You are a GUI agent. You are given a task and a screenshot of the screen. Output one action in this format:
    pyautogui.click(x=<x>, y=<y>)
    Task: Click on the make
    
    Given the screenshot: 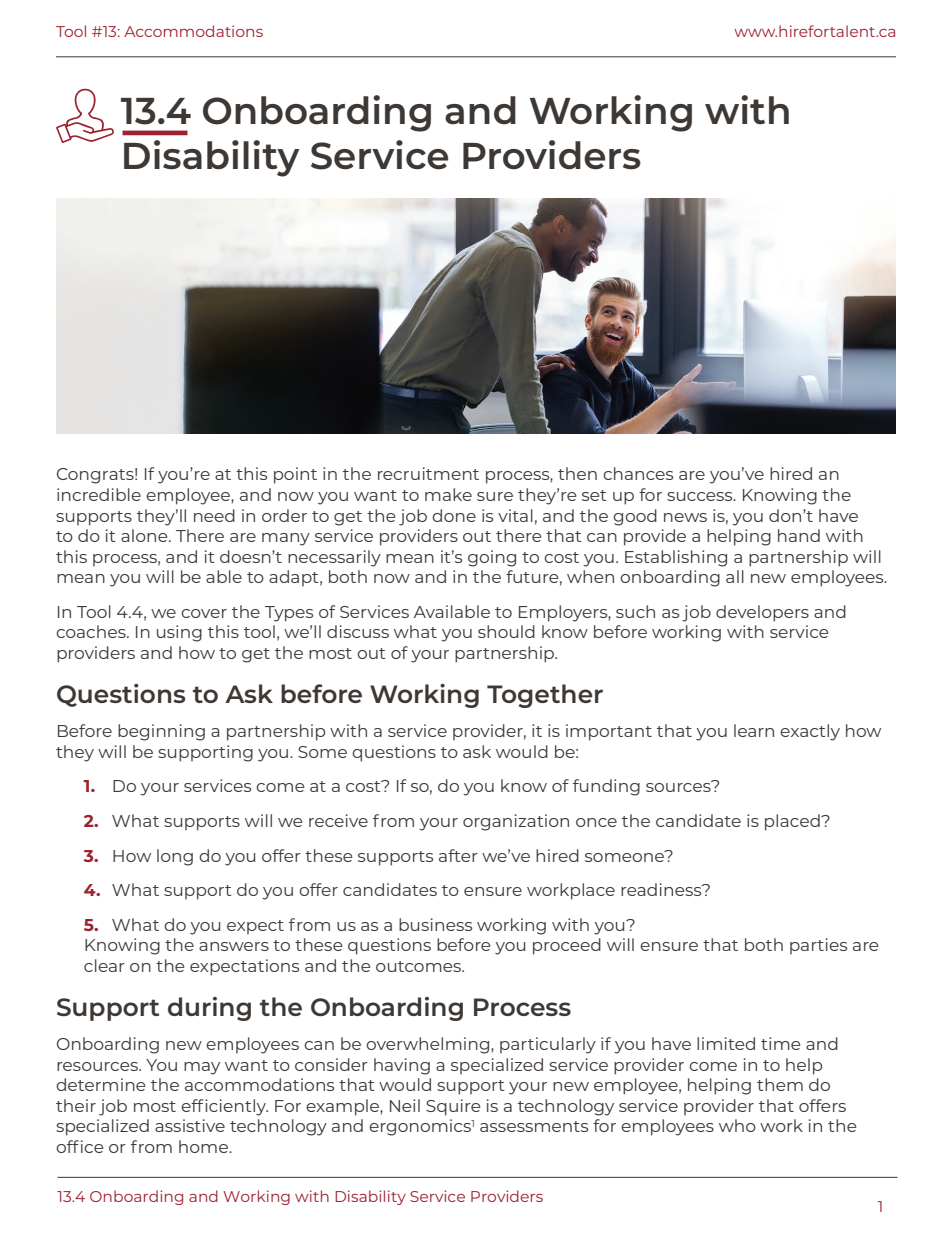 What is the action you would take?
    pyautogui.click(x=448, y=494)
